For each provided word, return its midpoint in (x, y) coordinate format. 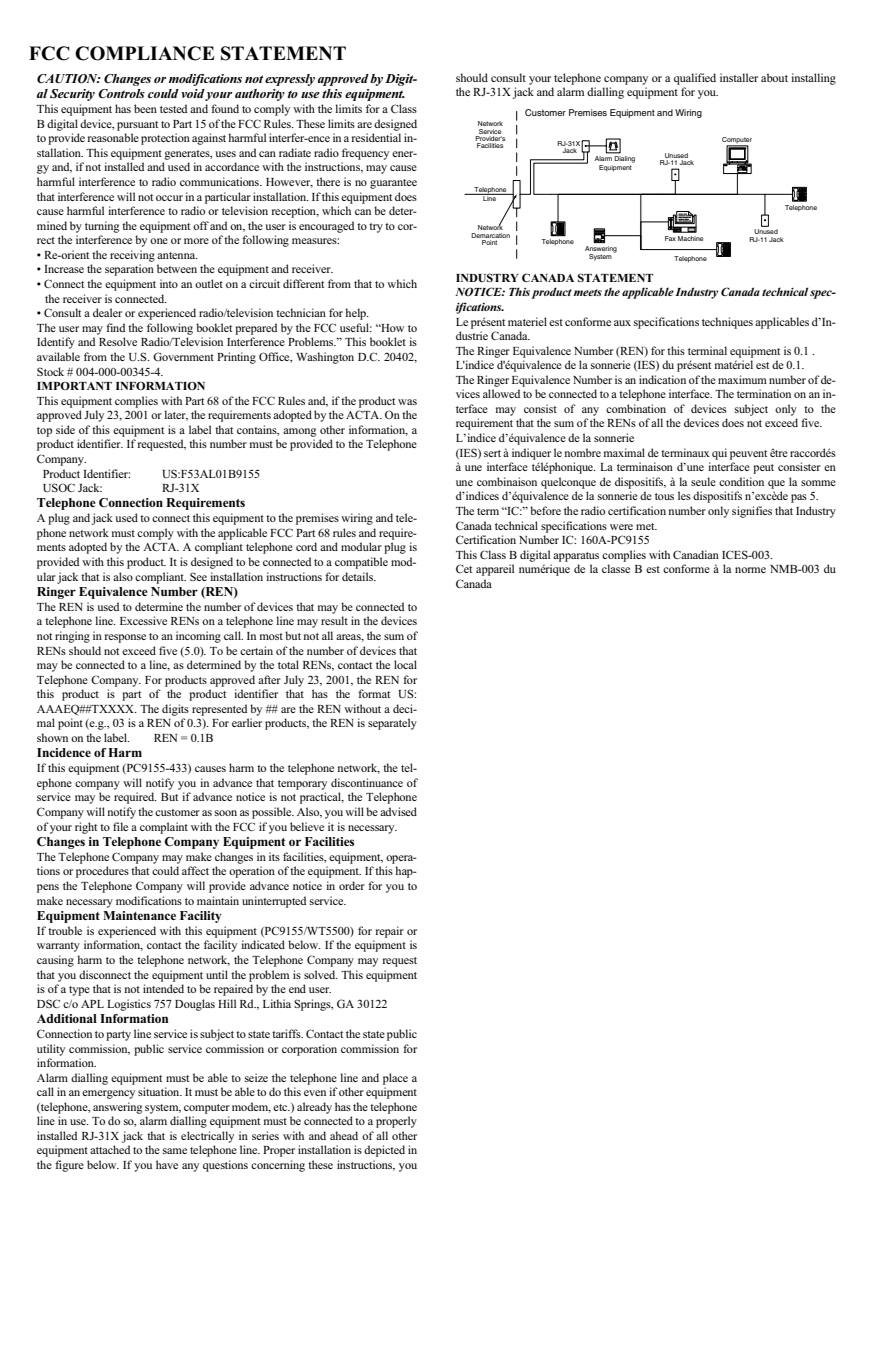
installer (739, 77)
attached (110, 1149)
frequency (365, 154)
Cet (464, 568)
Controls (121, 93)
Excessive (143, 620)
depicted (384, 1151)
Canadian (696, 554)
